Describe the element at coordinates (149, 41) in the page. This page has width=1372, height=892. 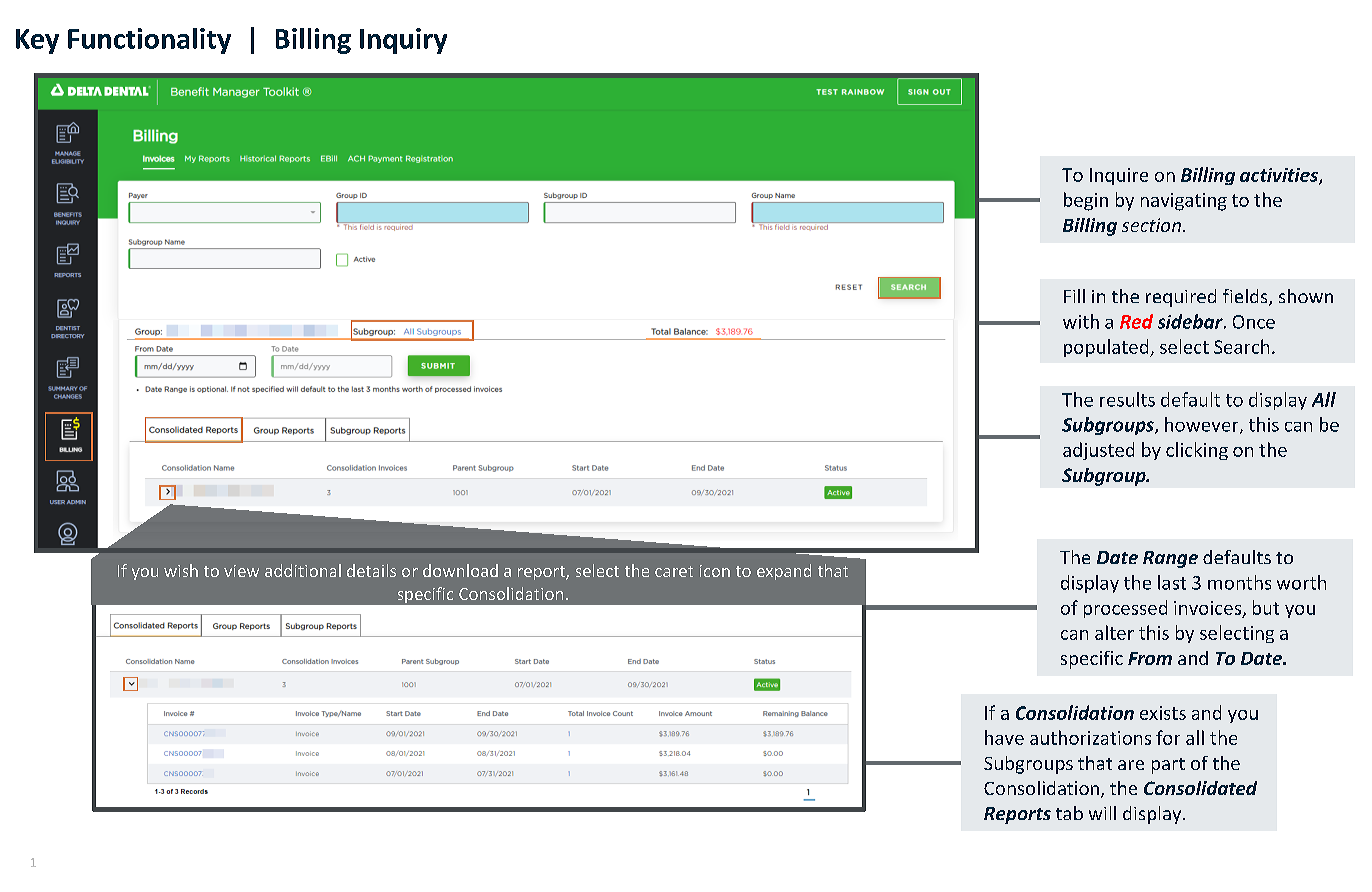
I see `Functionality` at that location.
